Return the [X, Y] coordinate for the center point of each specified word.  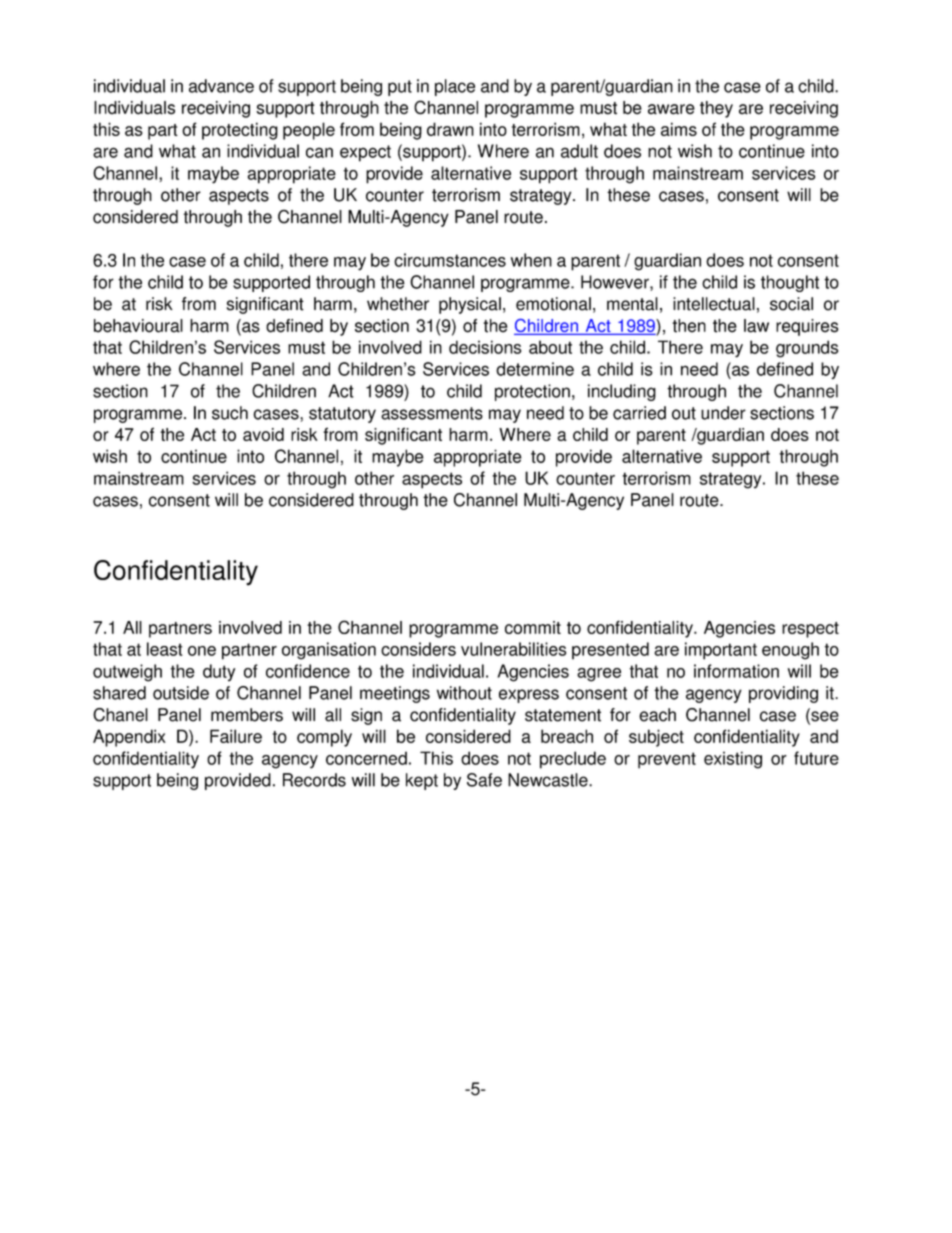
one [202, 651]
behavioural [138, 326]
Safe [484, 780]
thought [790, 283]
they [716, 109]
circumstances [450, 260]
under [723, 413]
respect [810, 630]
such [230, 413]
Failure [236, 736]
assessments [432, 413]
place [455, 87]
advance [221, 86]
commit [533, 627]
